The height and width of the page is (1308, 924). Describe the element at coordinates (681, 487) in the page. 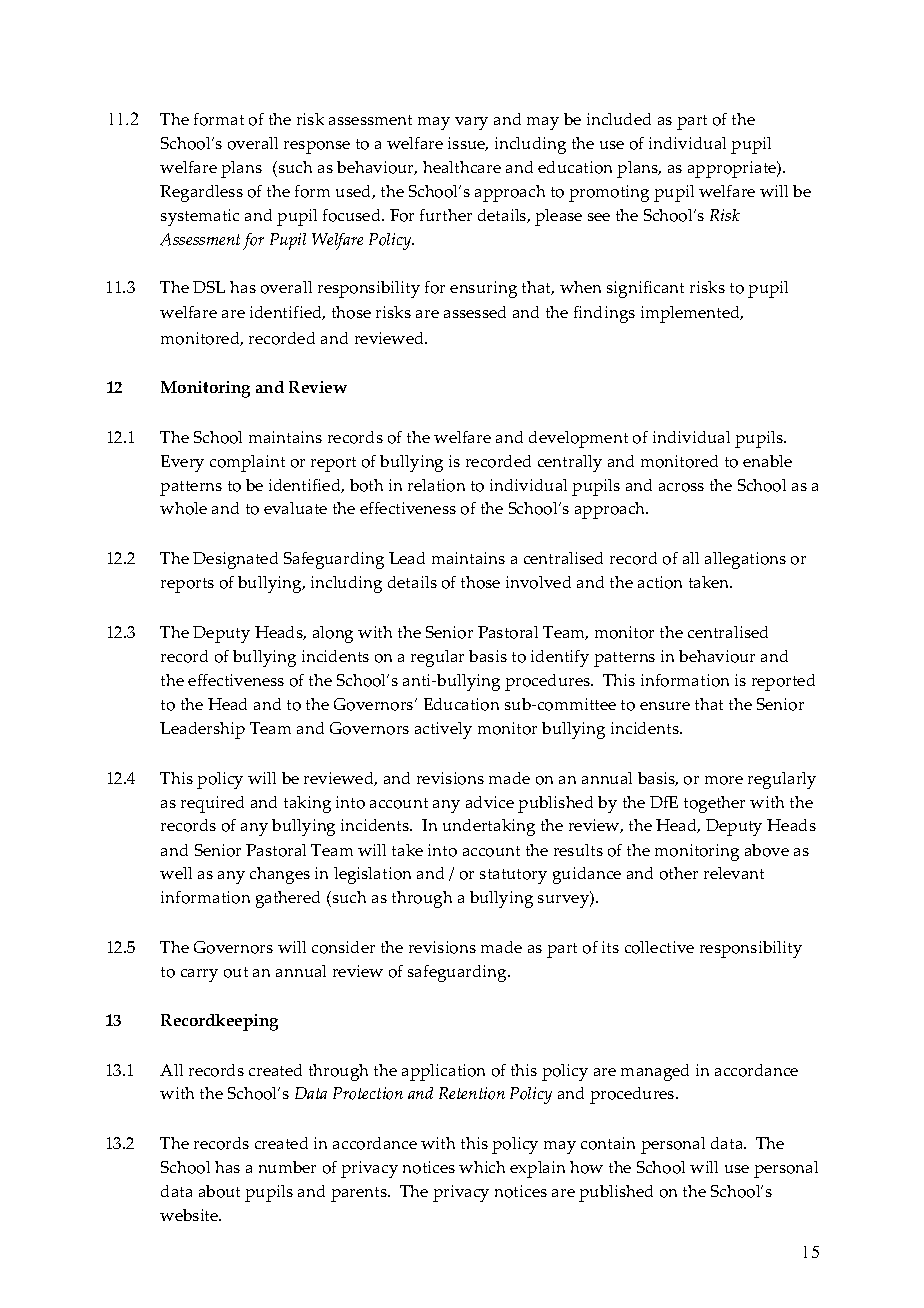

I see `across` at that location.
